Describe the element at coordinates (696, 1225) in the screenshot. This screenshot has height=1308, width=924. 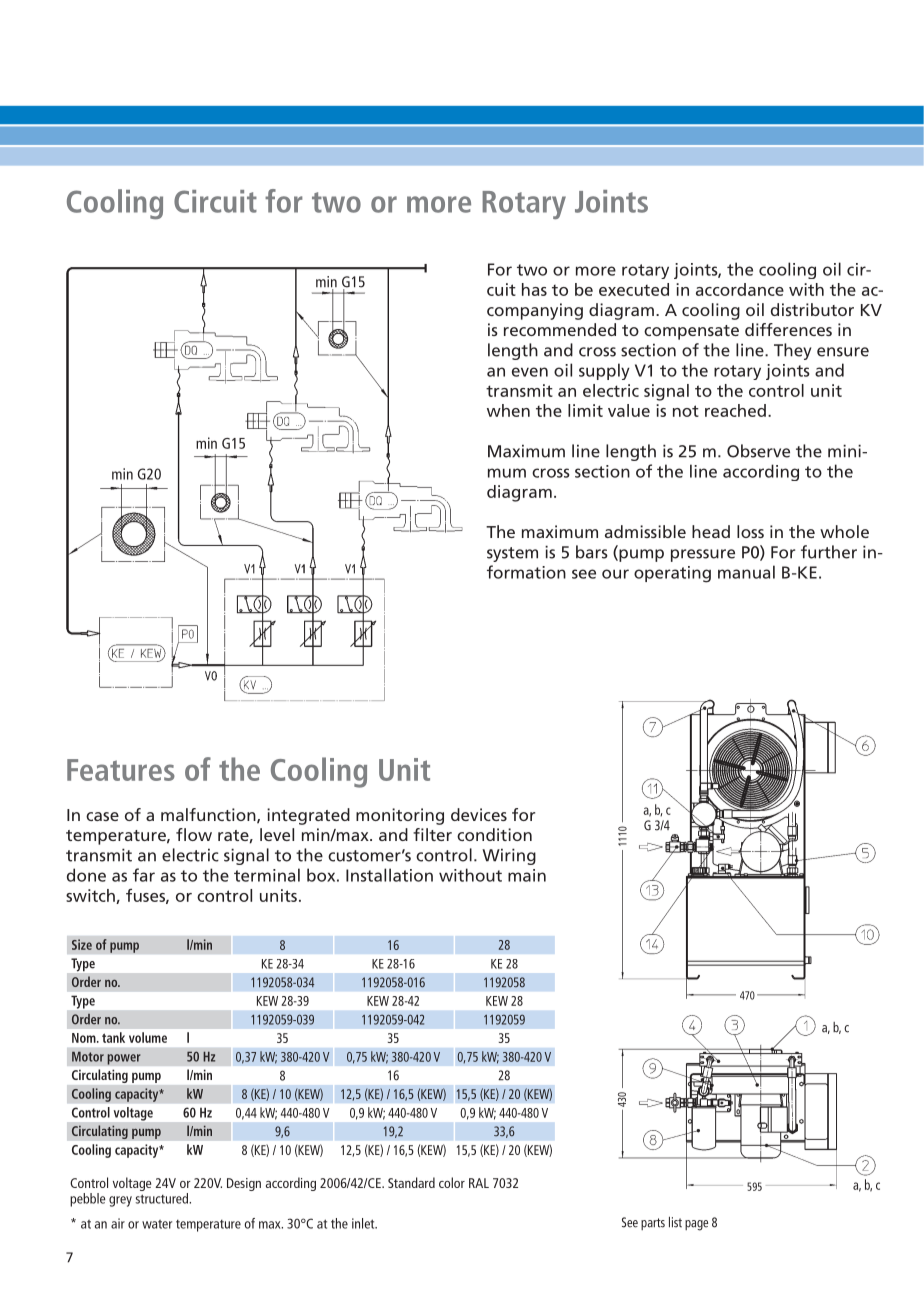
I see `page` at that location.
